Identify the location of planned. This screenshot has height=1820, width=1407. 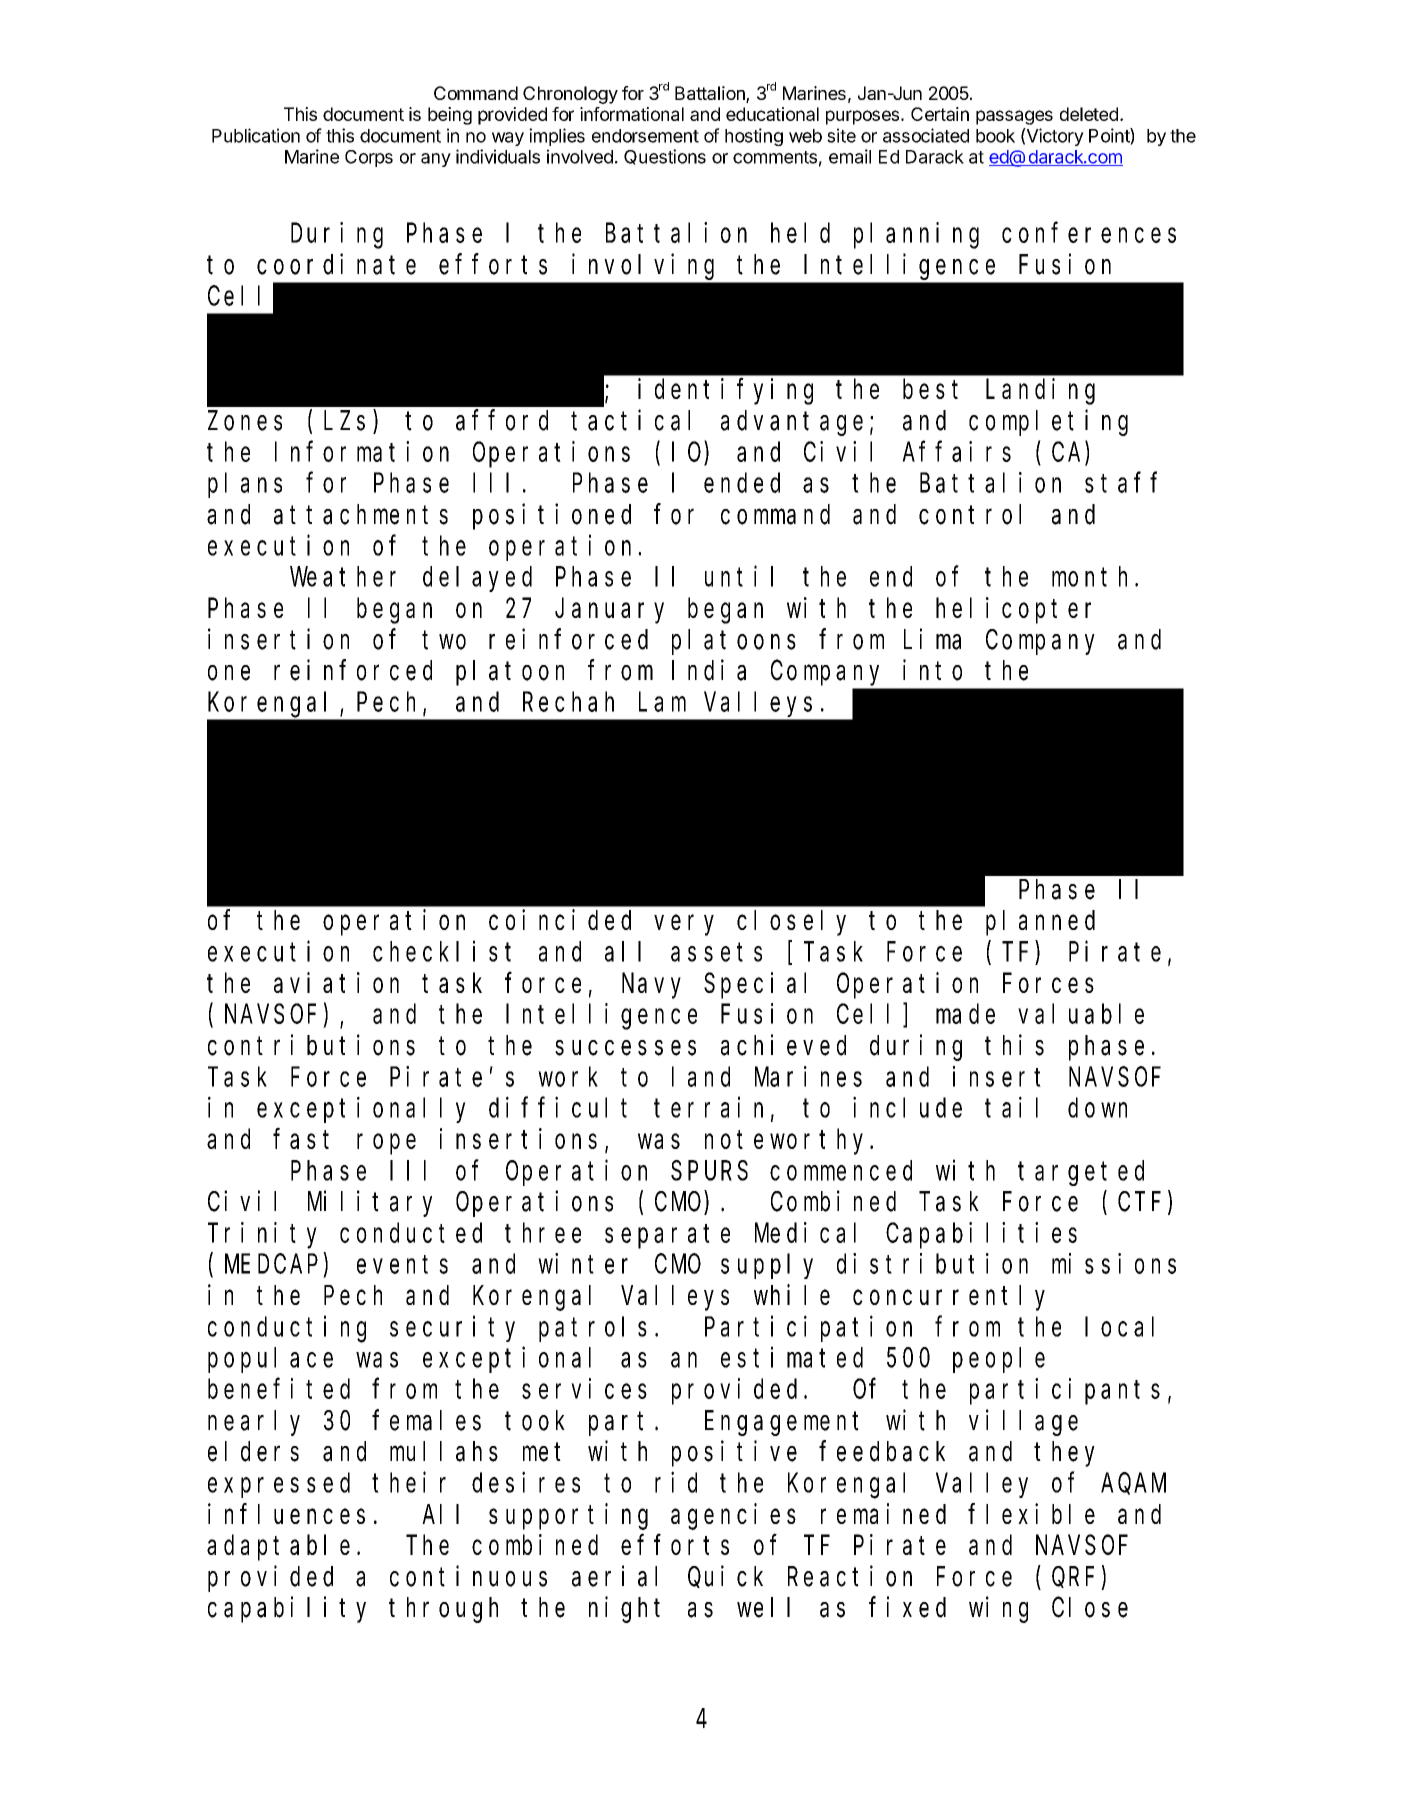
(1040, 923).
